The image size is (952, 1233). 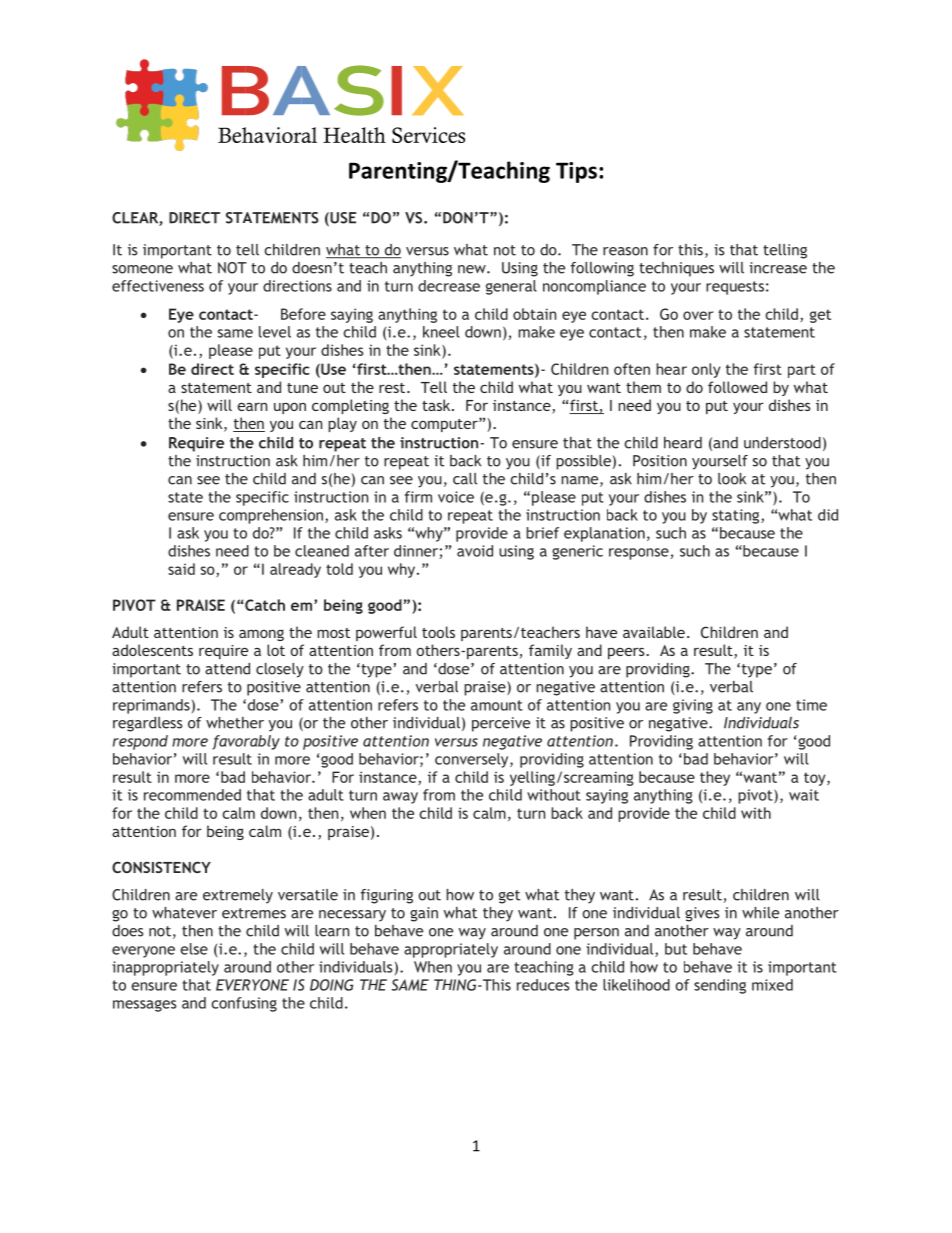 What do you see at coordinates (576, 172) in the page?
I see `Tips` at bounding box center [576, 172].
